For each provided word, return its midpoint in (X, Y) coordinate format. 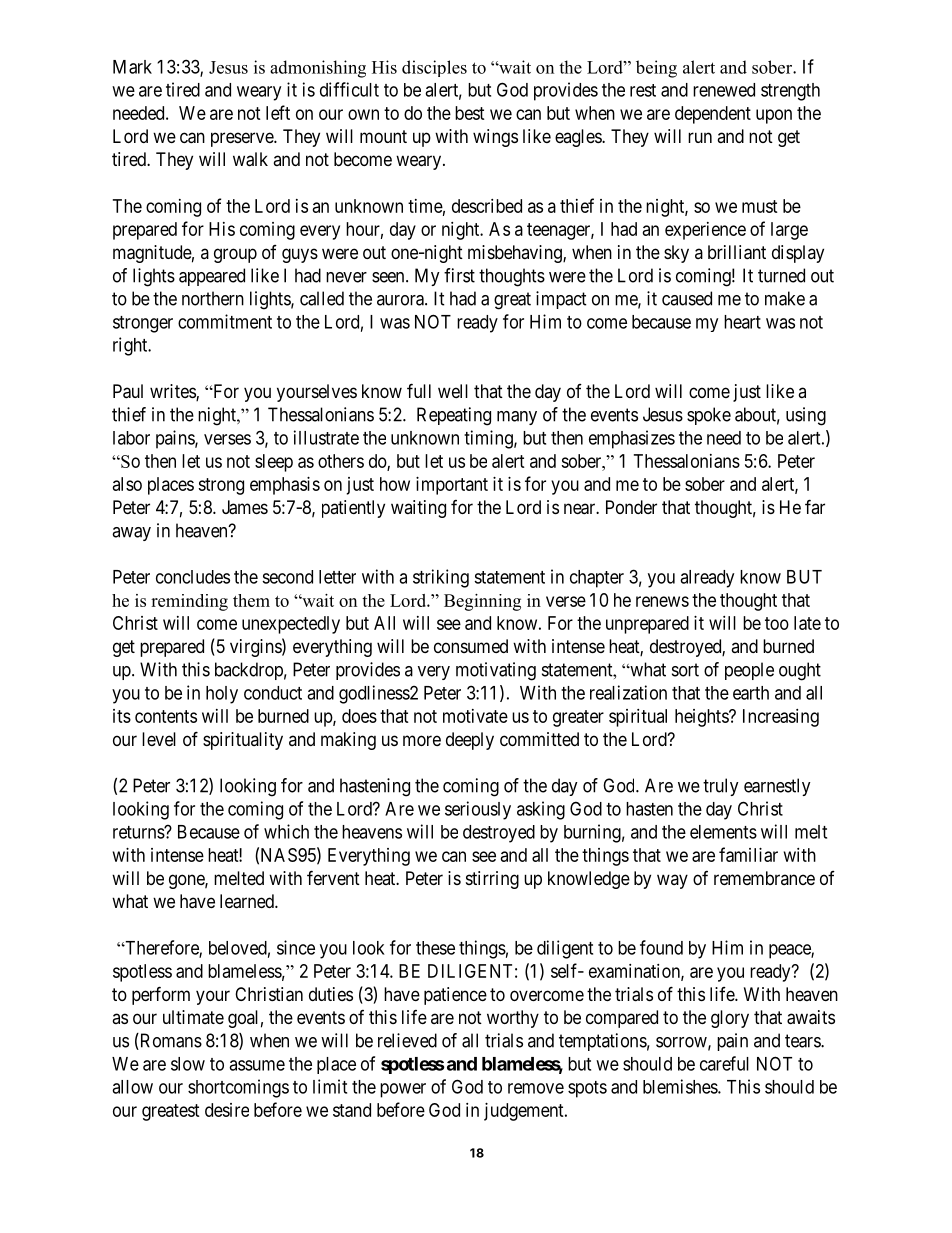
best (470, 113)
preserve (243, 139)
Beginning (482, 602)
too (777, 623)
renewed (724, 90)
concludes (193, 577)
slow (188, 1064)
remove (536, 1088)
